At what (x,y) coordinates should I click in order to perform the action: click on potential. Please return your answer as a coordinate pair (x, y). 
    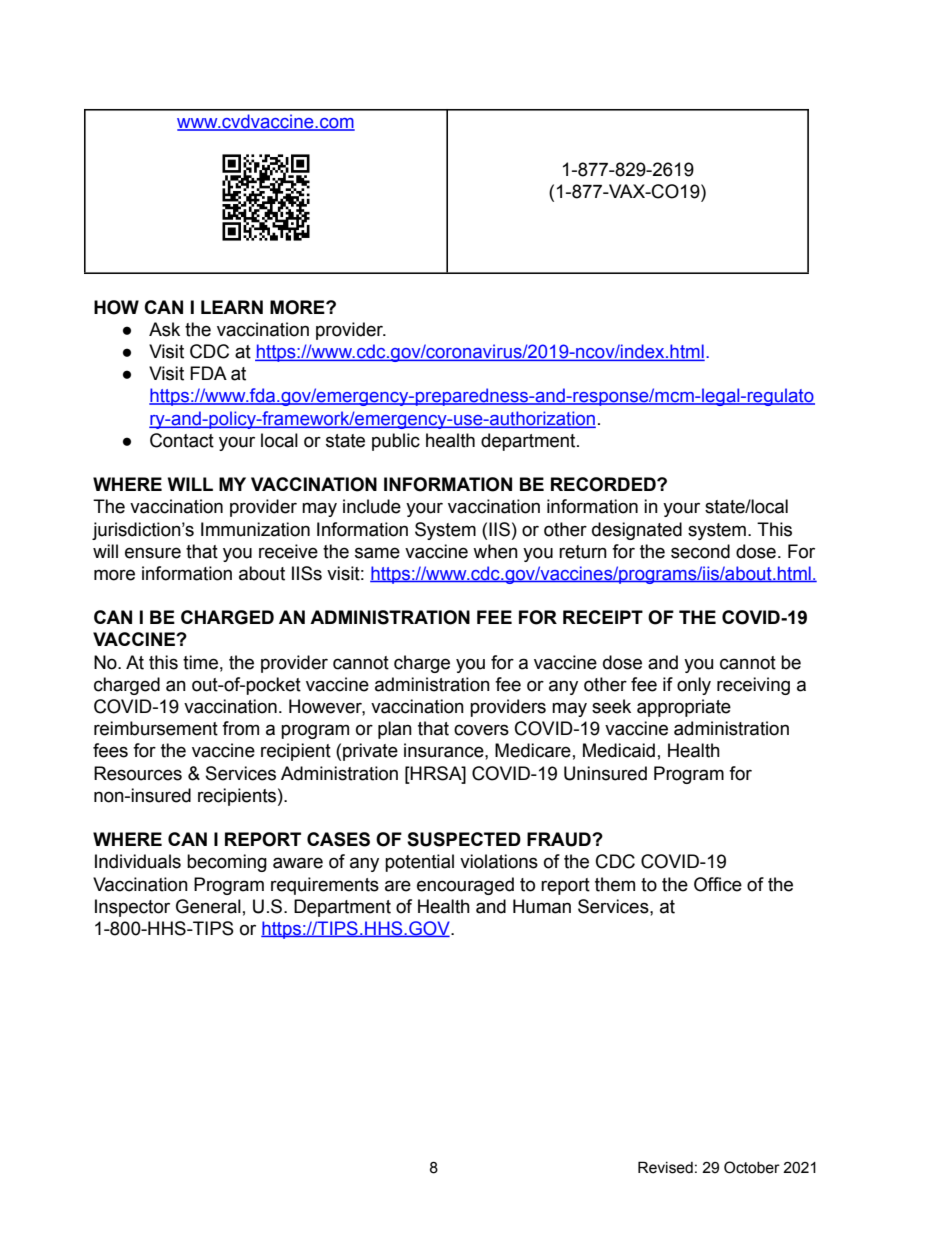
    Looking at the image, I should click on (419, 863).
